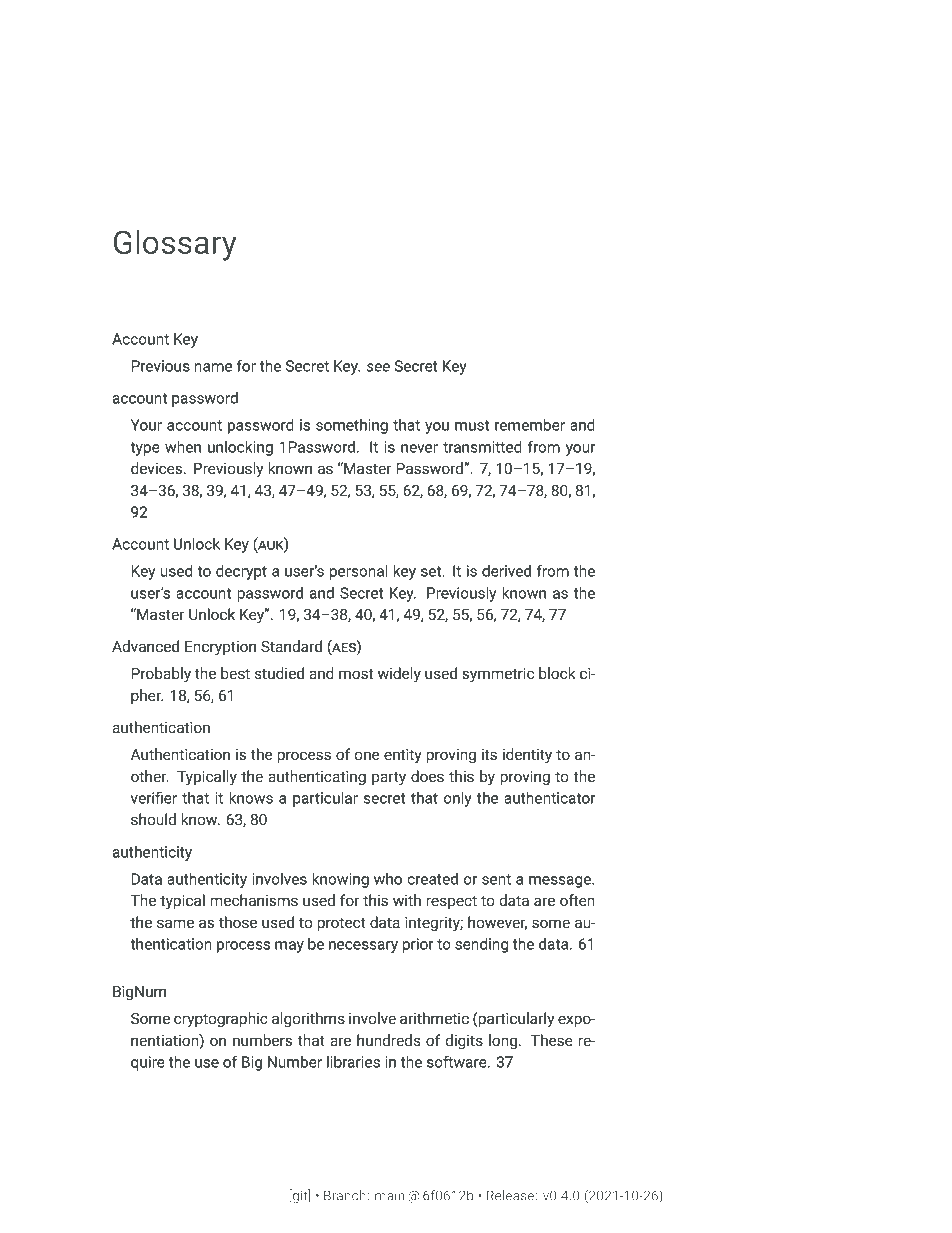  I want to click on devices, so click(158, 468).
